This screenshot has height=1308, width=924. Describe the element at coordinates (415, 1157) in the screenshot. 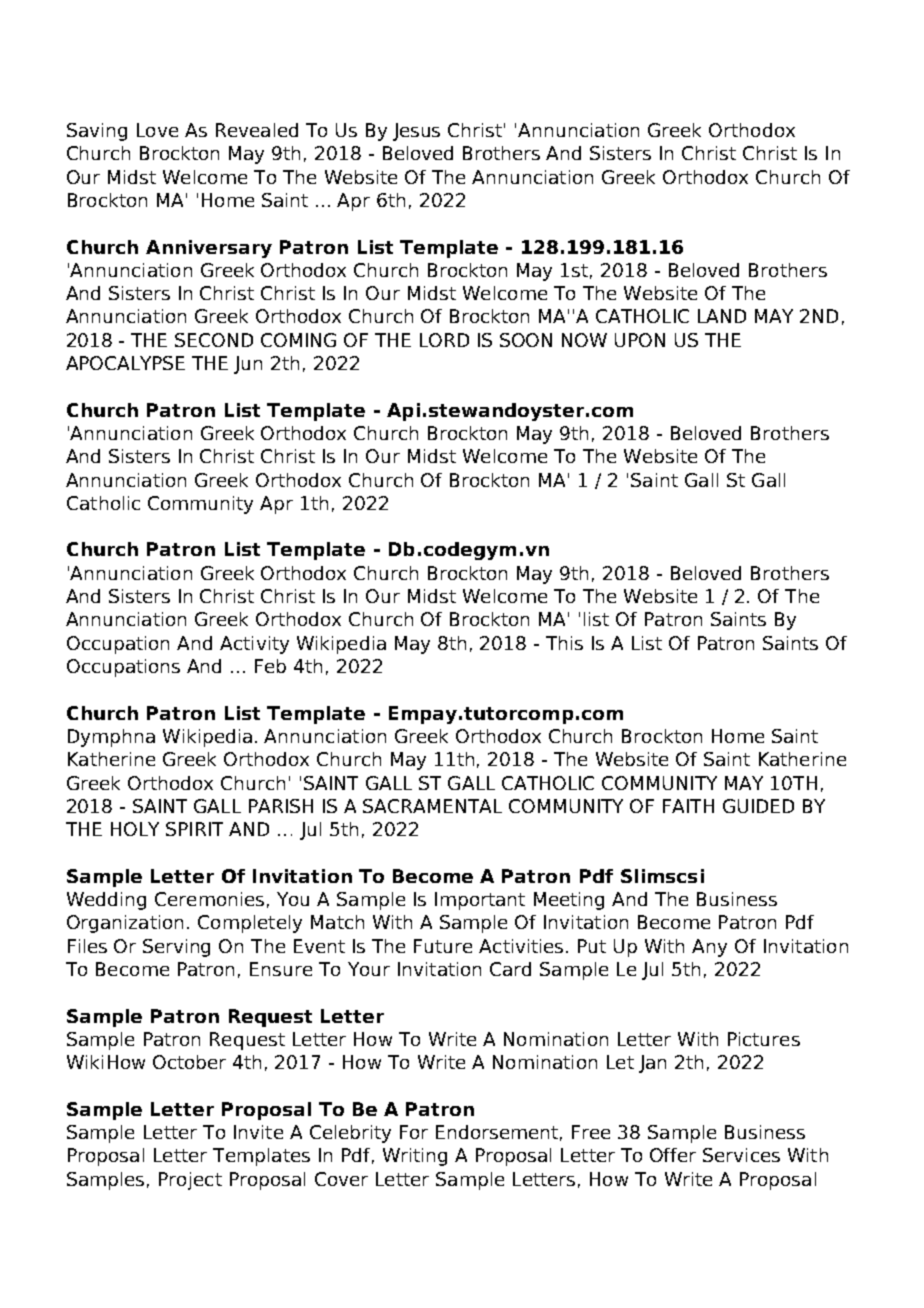

I see `Writing` at that location.
